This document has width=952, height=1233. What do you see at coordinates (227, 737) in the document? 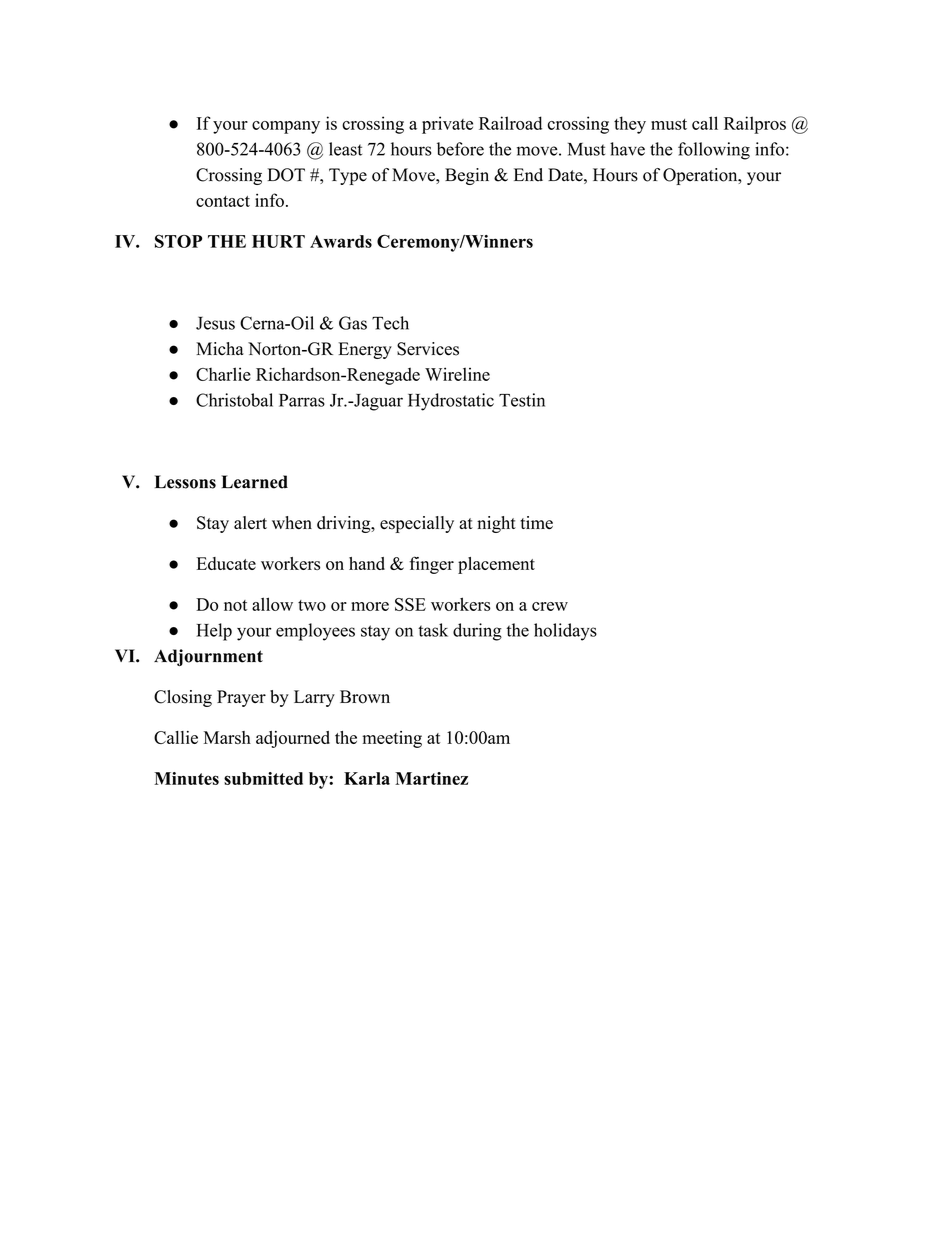
I see `Marsh` at bounding box center [227, 737].
